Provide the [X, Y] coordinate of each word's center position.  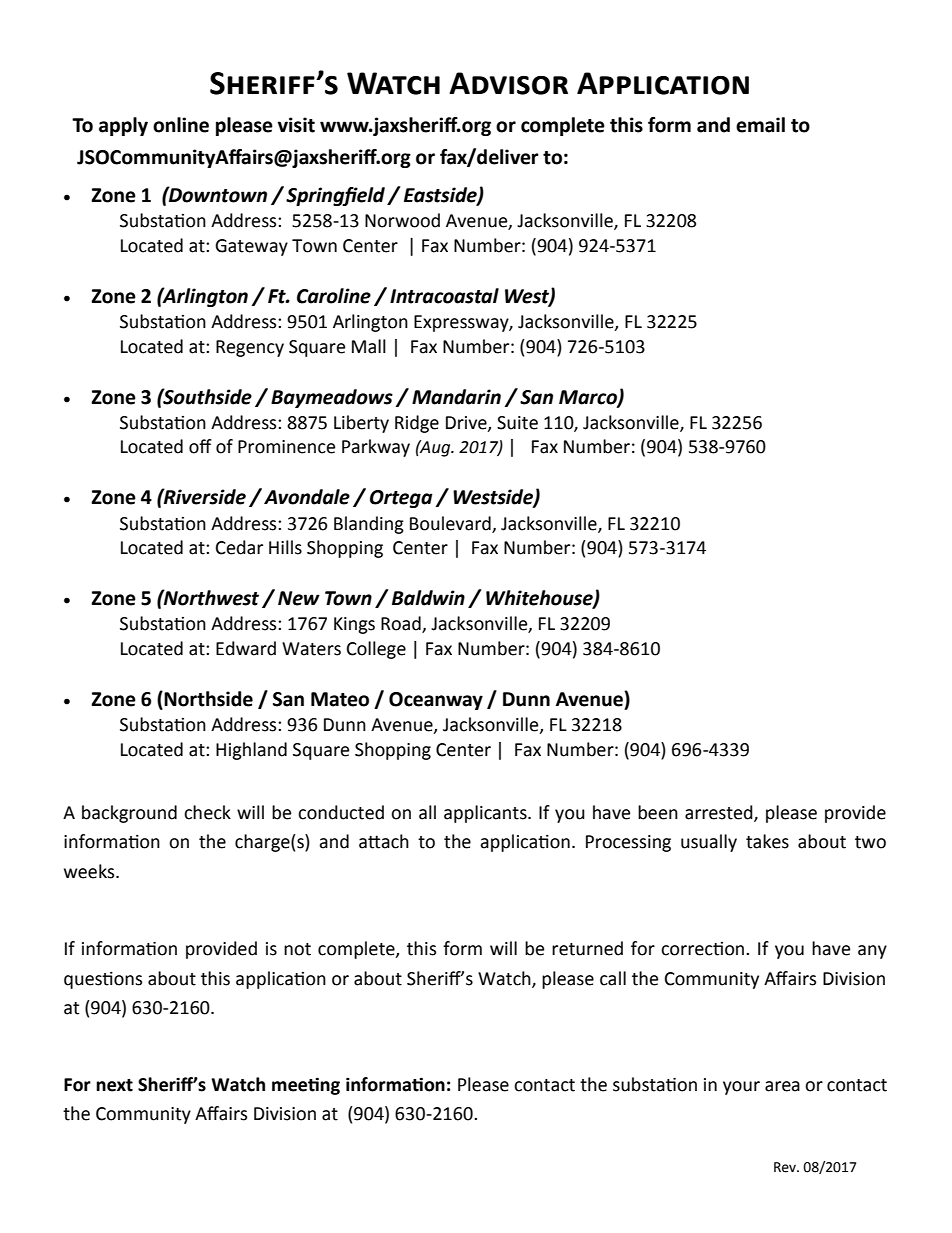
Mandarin [456, 397]
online [181, 125]
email [760, 125]
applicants [486, 814]
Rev [786, 1167]
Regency [250, 348]
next [114, 1085]
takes [767, 841]
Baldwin [428, 598]
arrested [720, 813]
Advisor [508, 83]
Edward [246, 648]
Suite [517, 423]
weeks [90, 871]
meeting [306, 1086]
